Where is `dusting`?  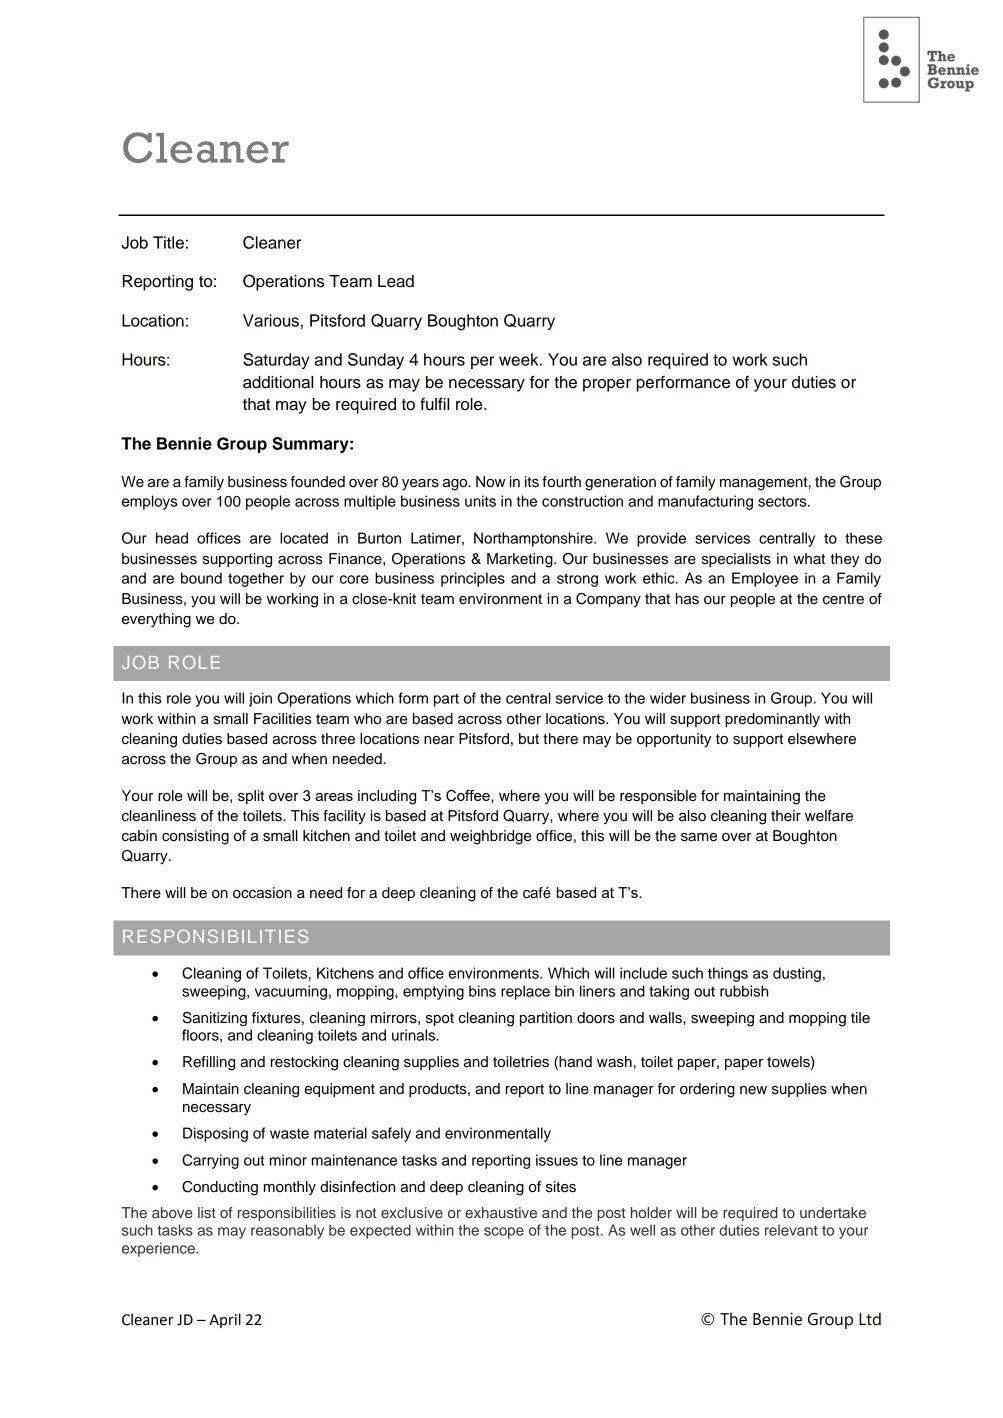 dusting is located at coordinates (797, 974).
